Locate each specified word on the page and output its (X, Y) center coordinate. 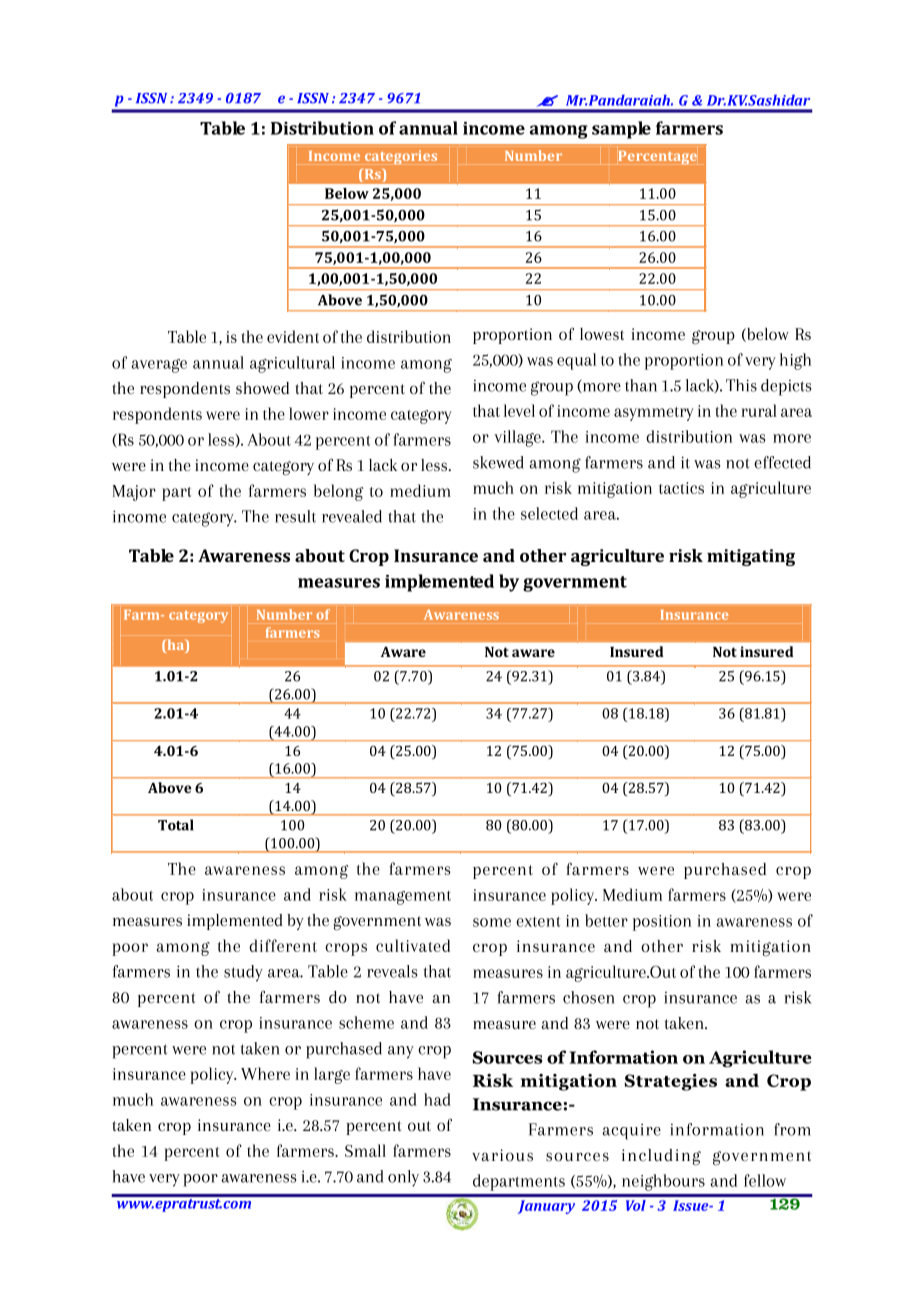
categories (401, 157)
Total (176, 825)
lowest (602, 334)
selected (549, 513)
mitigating (751, 557)
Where (265, 1073)
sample (621, 130)
